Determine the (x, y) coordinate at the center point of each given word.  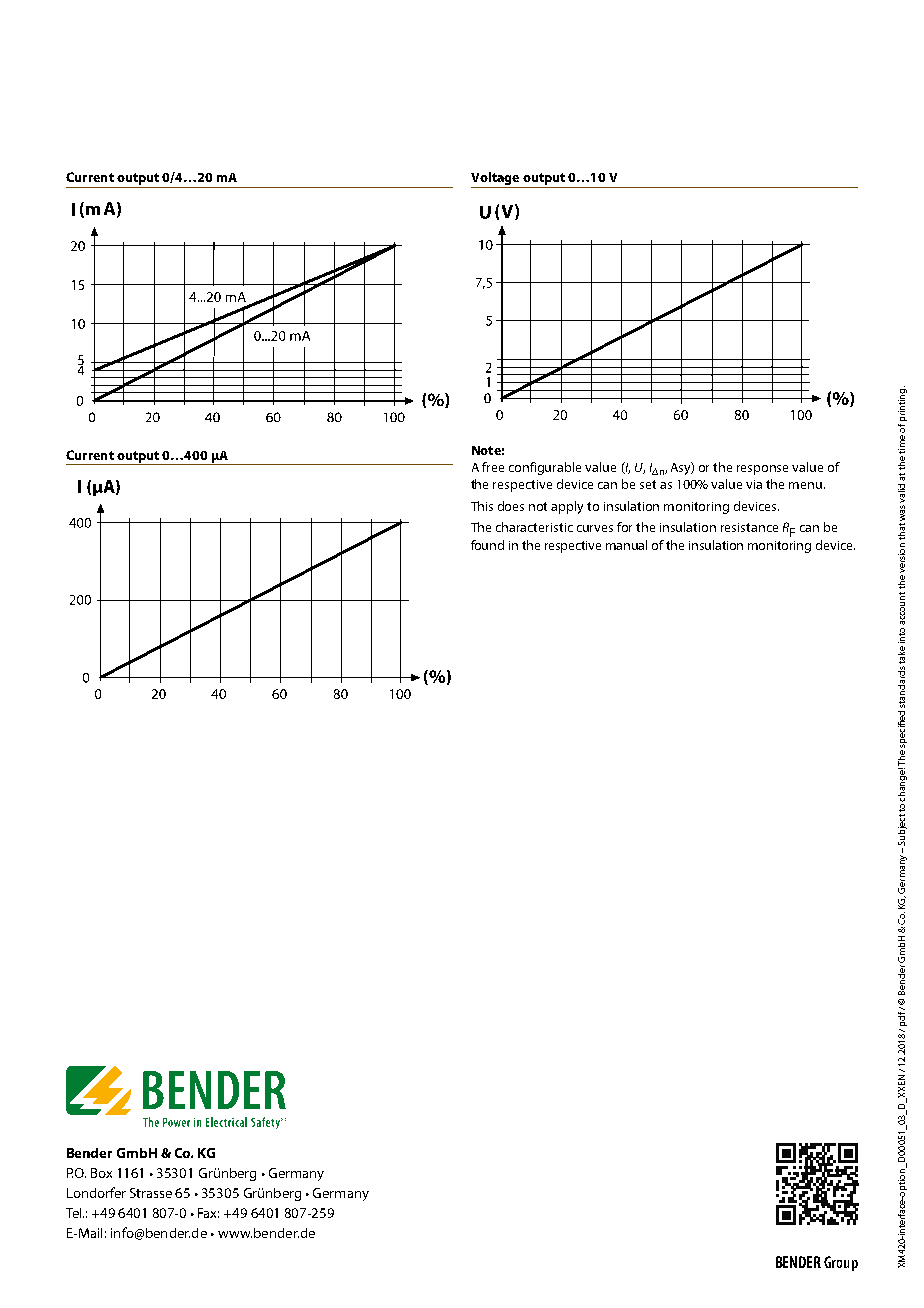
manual (626, 545)
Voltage (496, 180)
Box (101, 1173)
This (482, 506)
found (487, 545)
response (762, 470)
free (493, 467)
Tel (75, 1213)
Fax (208, 1213)
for (624, 527)
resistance (749, 527)
